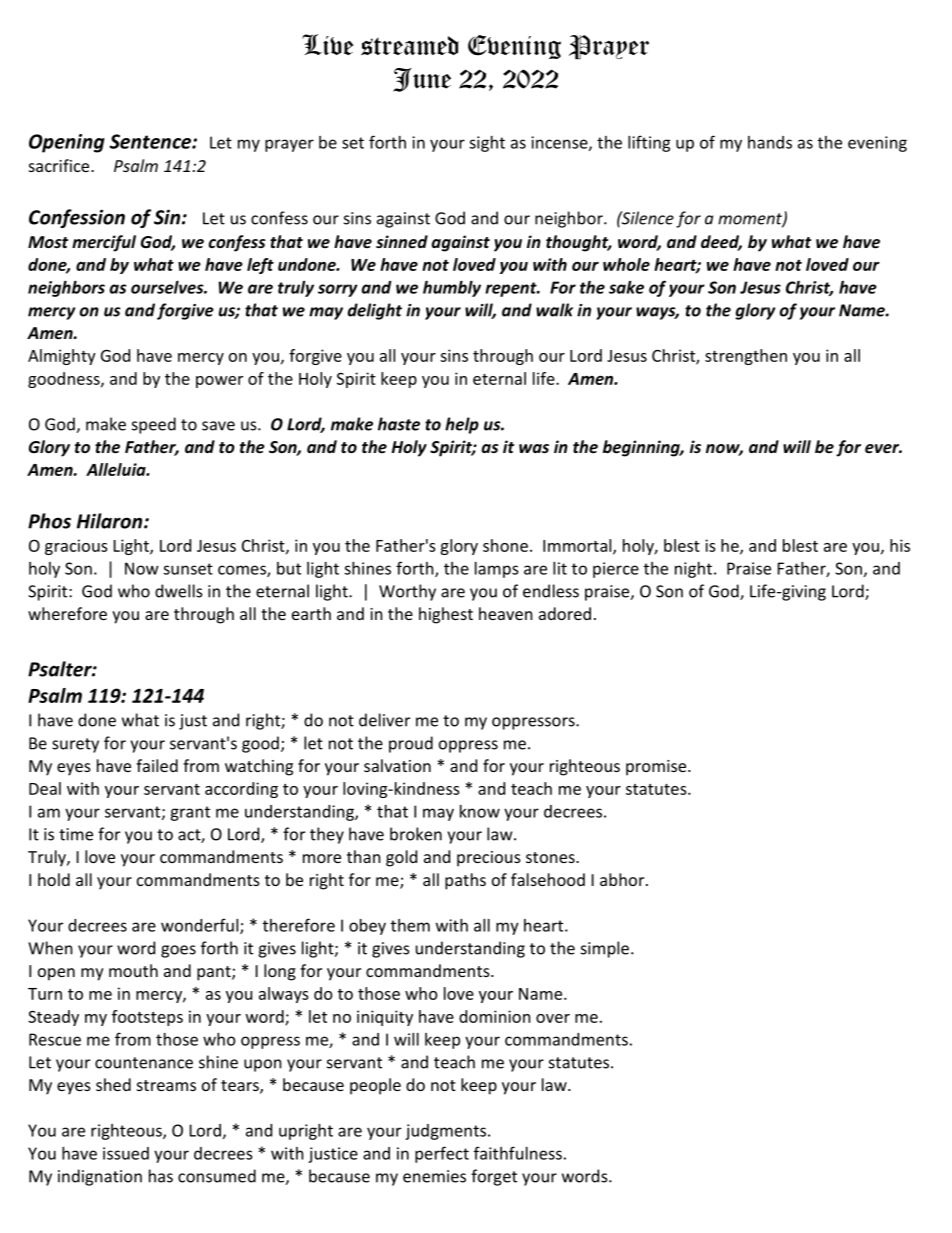  I want to click on faithfulness, so click(518, 1153).
